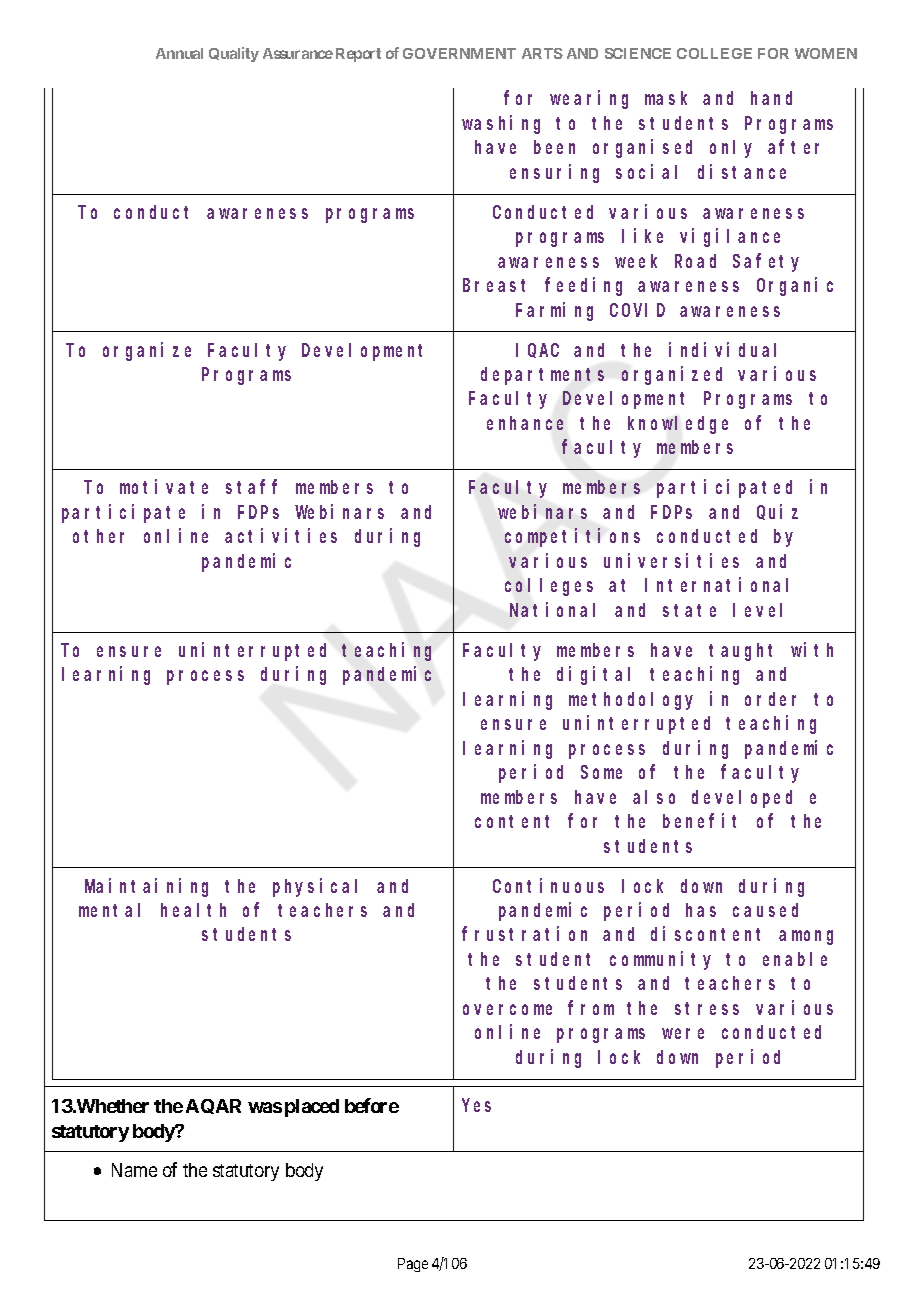 This document has height=1308, width=924. Describe the element at coordinates (459, 53) in the document. I see `GOVERNMENT` at that location.
